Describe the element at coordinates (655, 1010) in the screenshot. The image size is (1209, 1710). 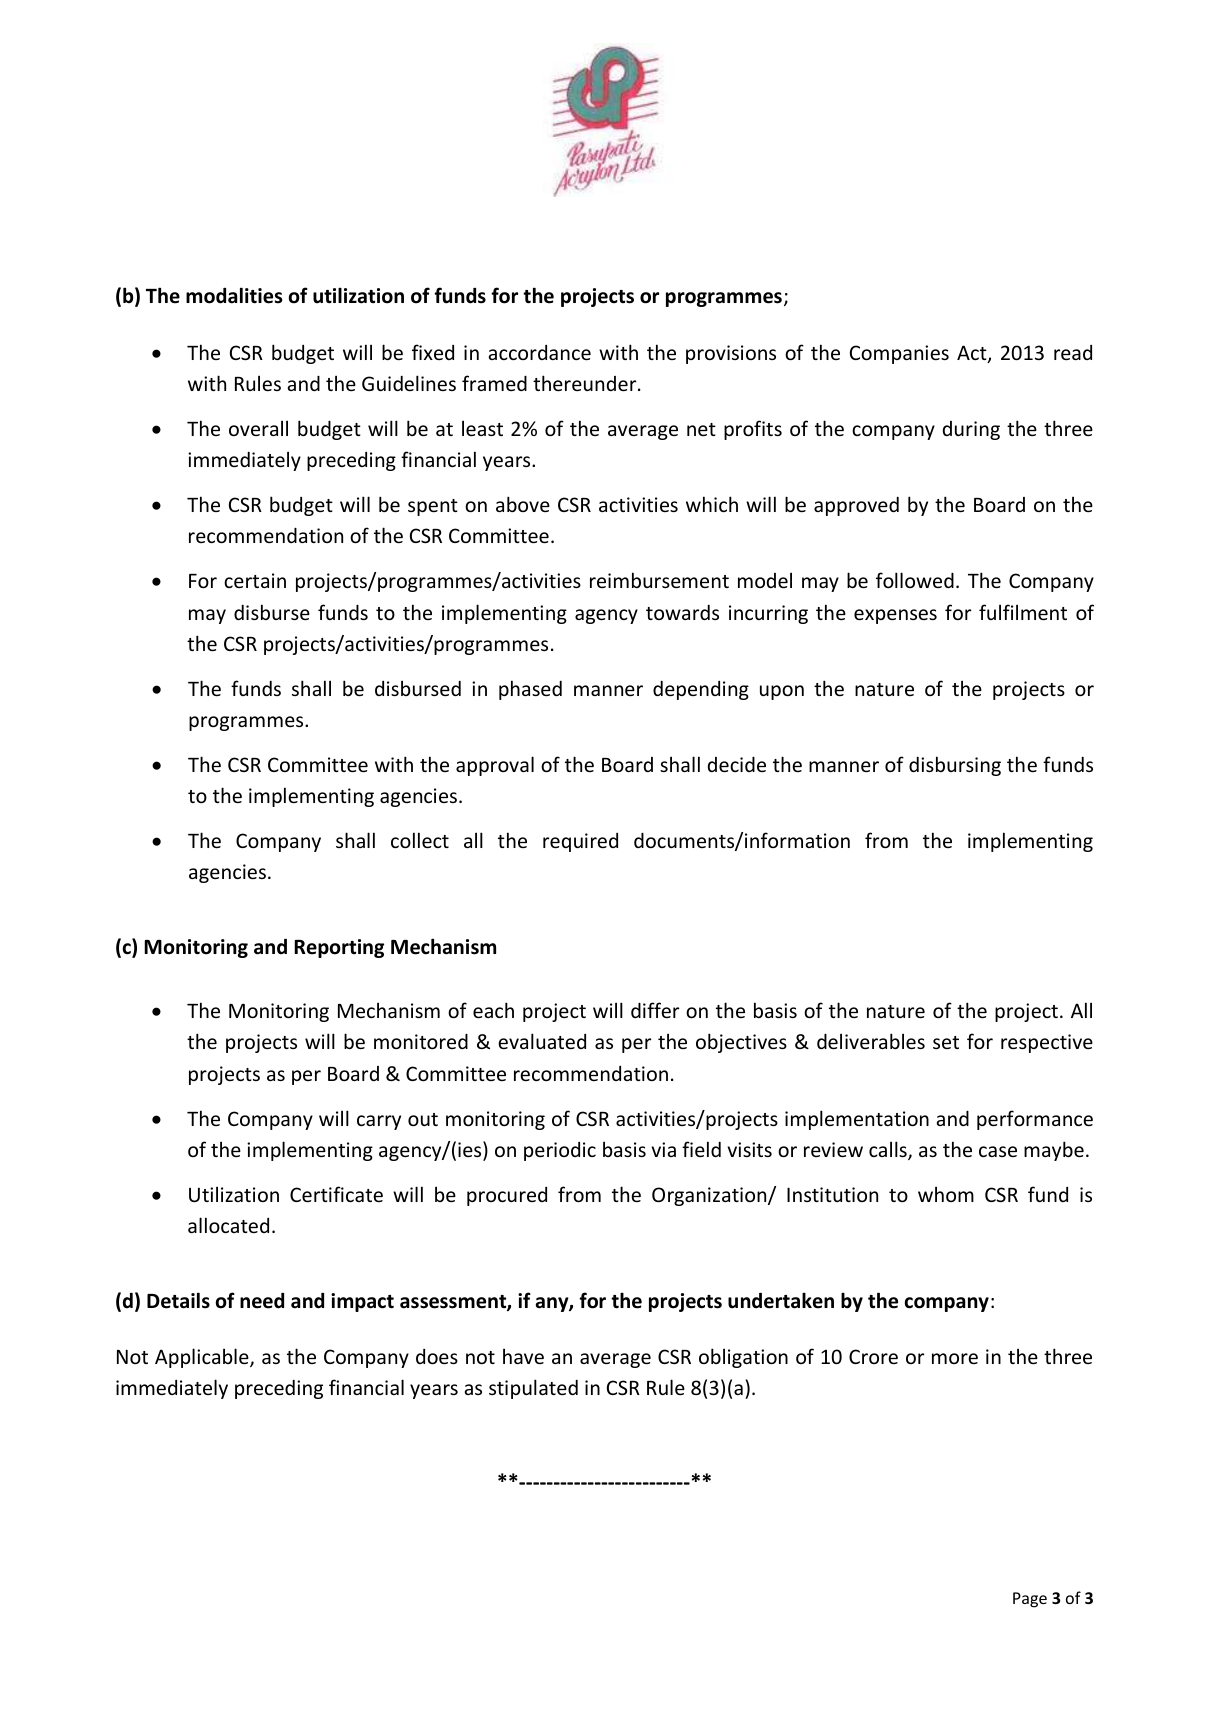
I see `differ` at that location.
